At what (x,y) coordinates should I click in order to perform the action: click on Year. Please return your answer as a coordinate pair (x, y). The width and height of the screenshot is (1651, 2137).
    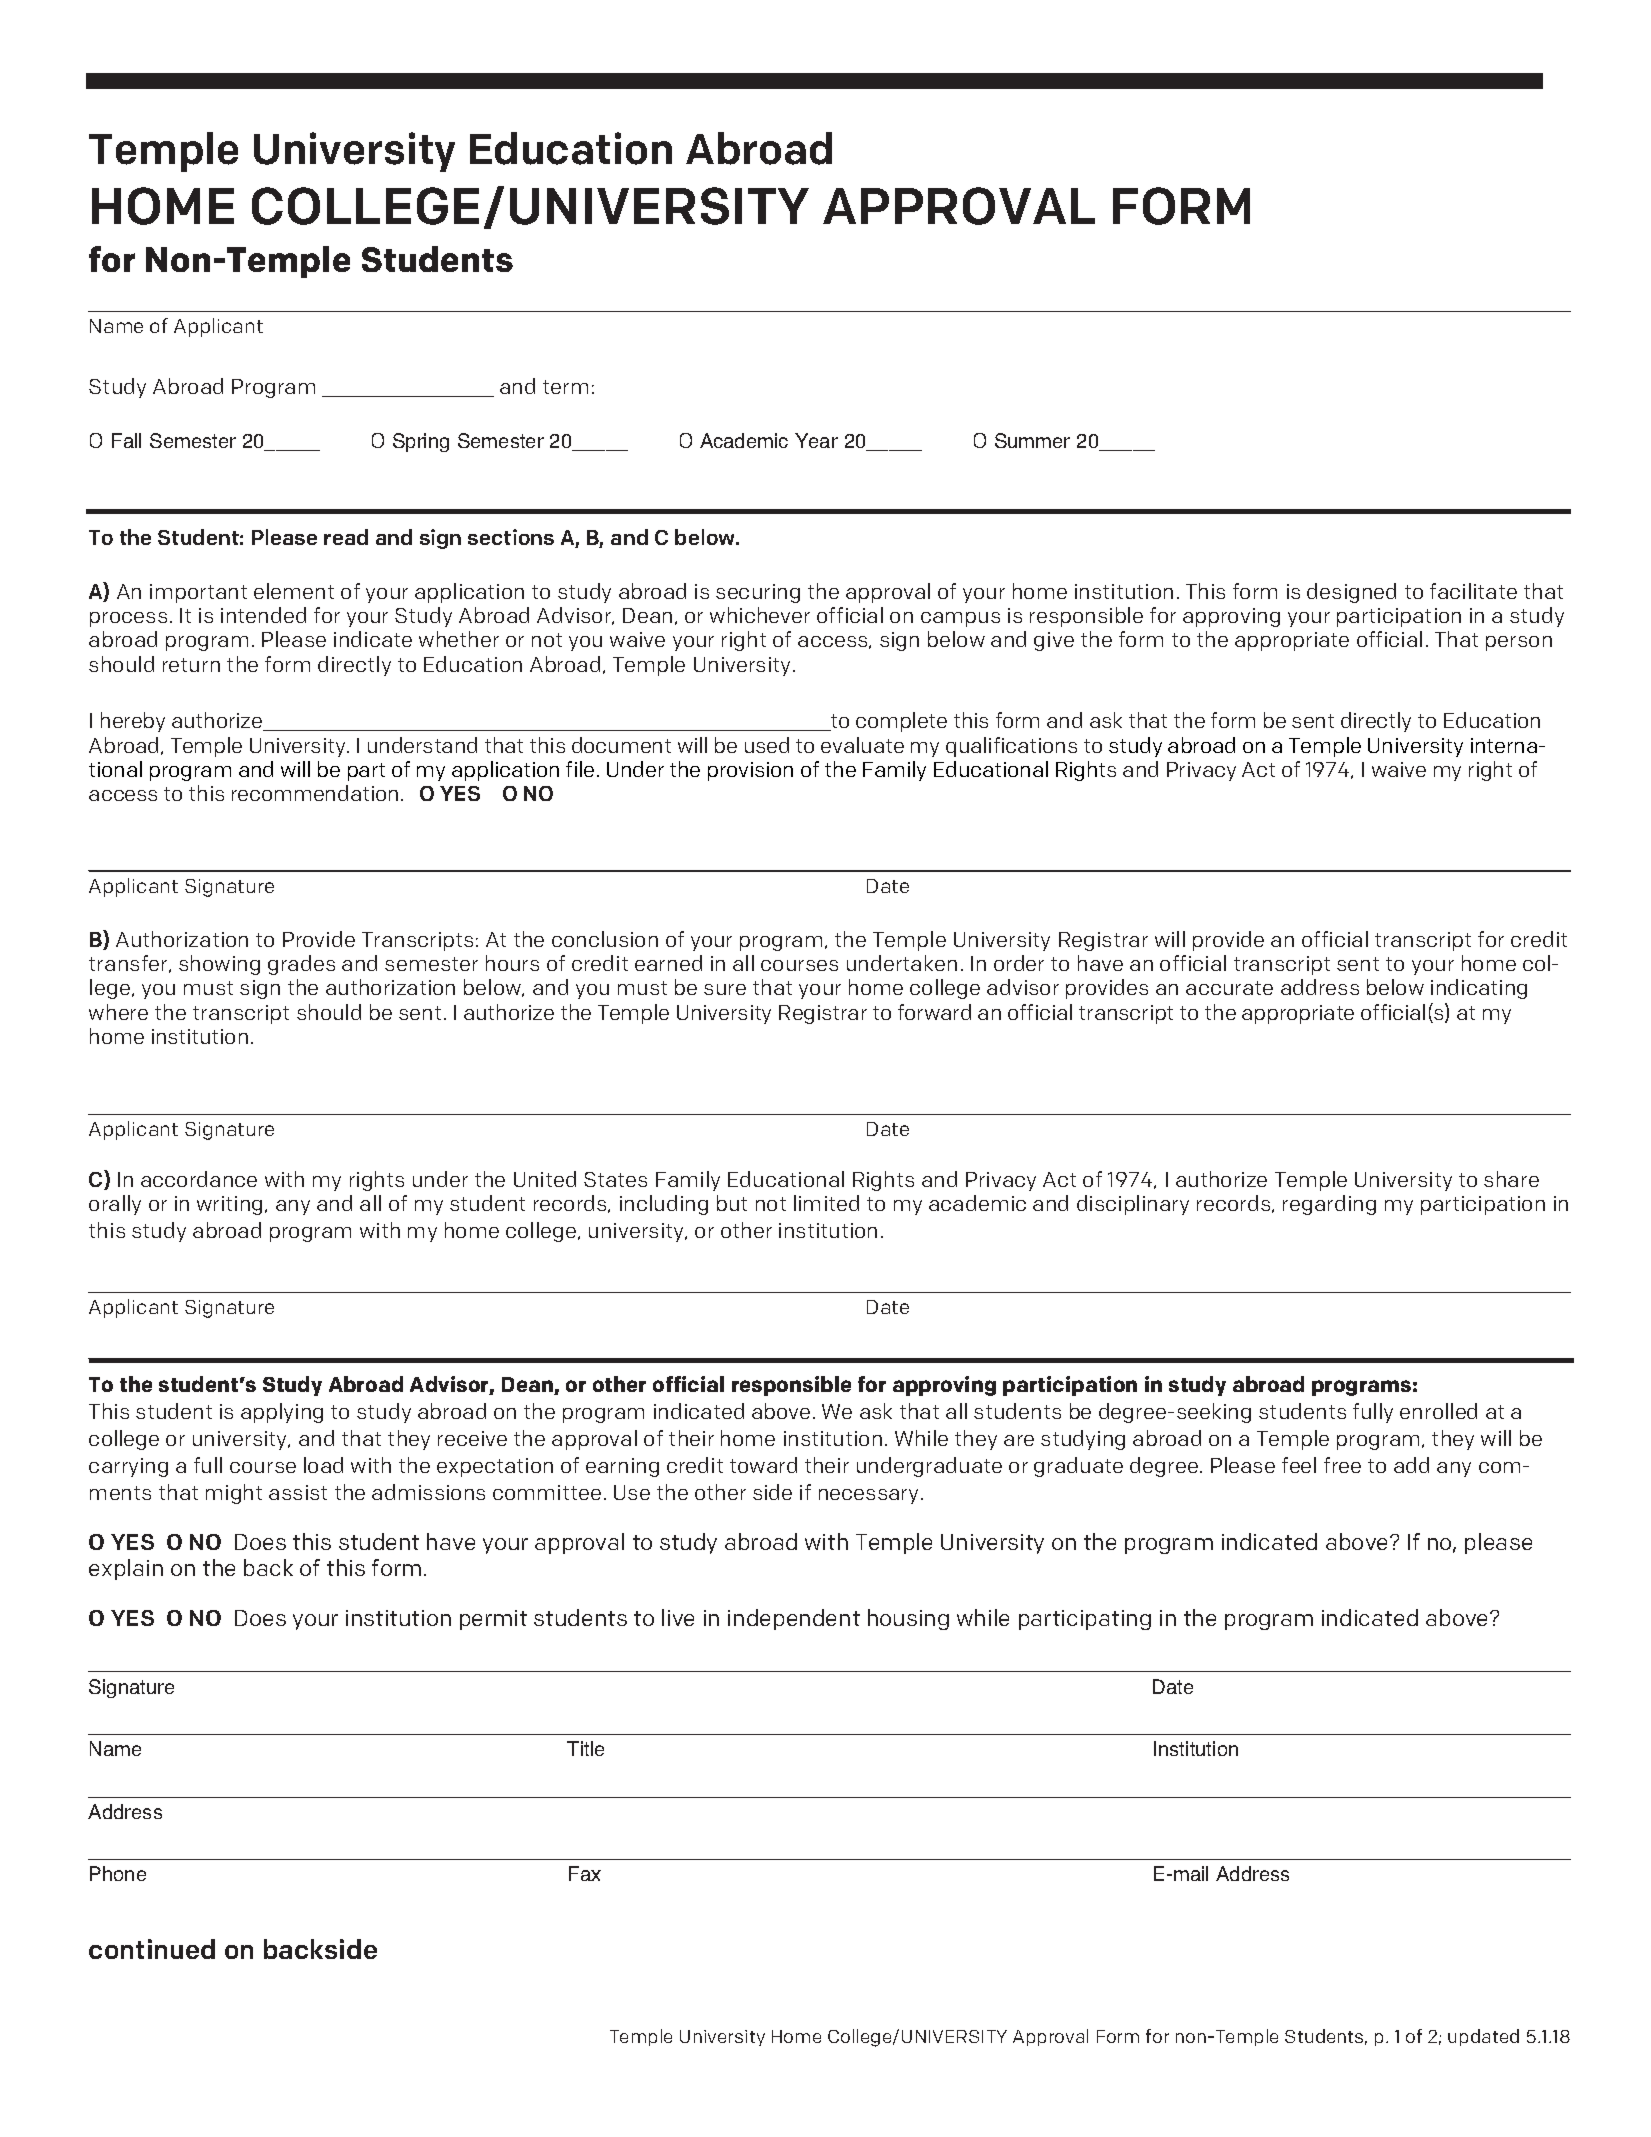
    Looking at the image, I should click on (816, 440).
